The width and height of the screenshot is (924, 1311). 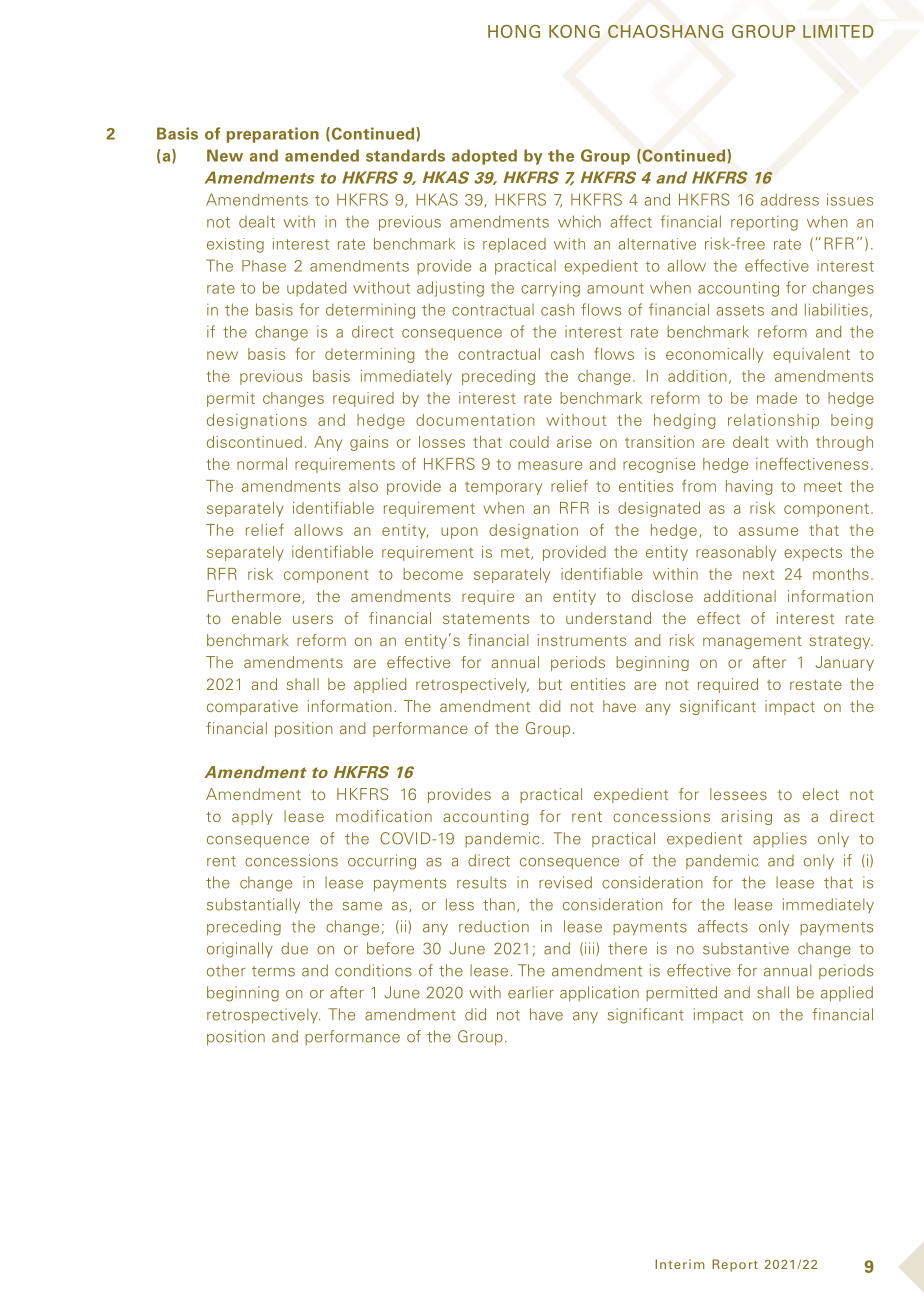 What do you see at coordinates (550, 465) in the screenshot?
I see `measure` at bounding box center [550, 465].
